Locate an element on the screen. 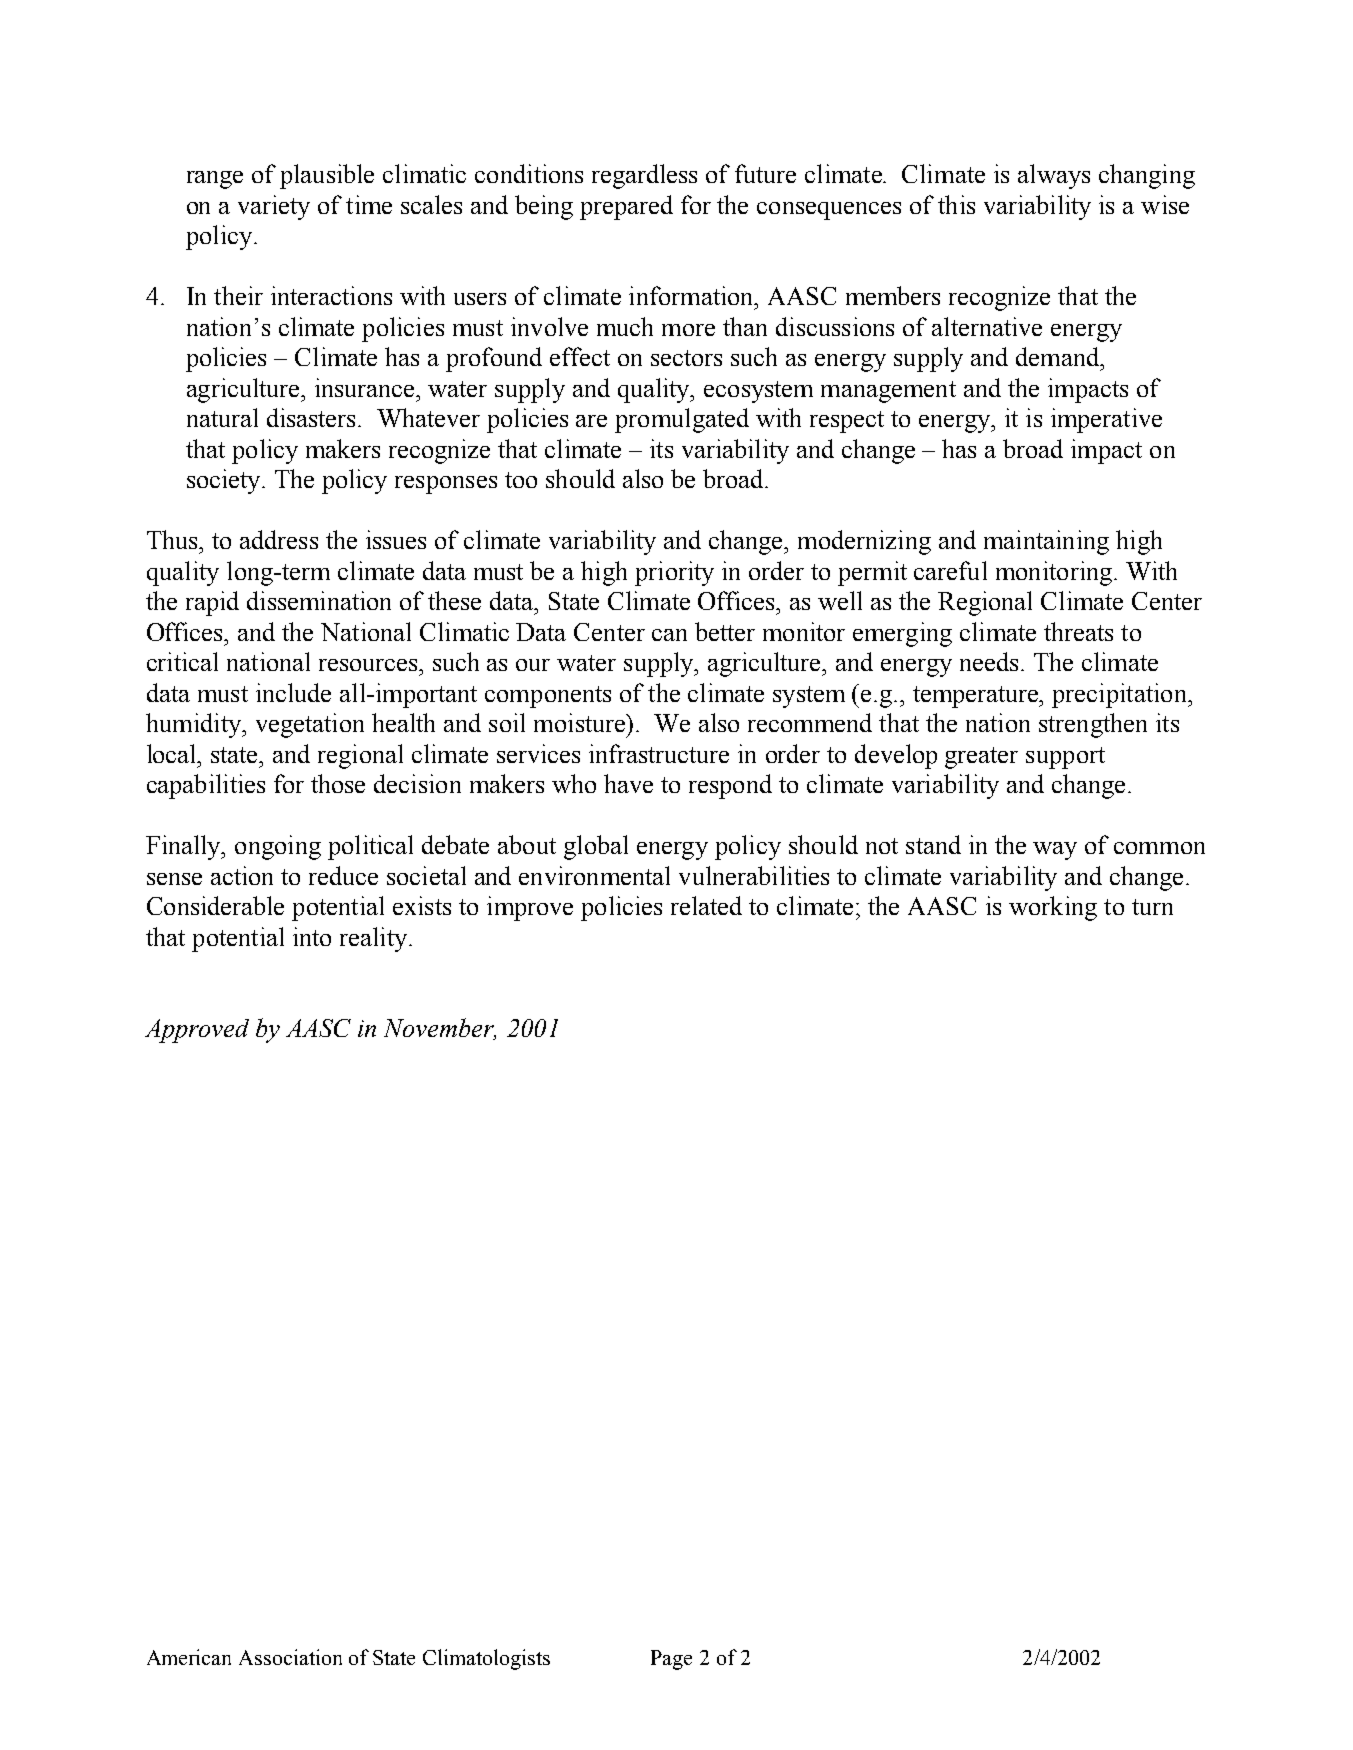 This screenshot has width=1353, height=1750. include is located at coordinates (293, 692).
